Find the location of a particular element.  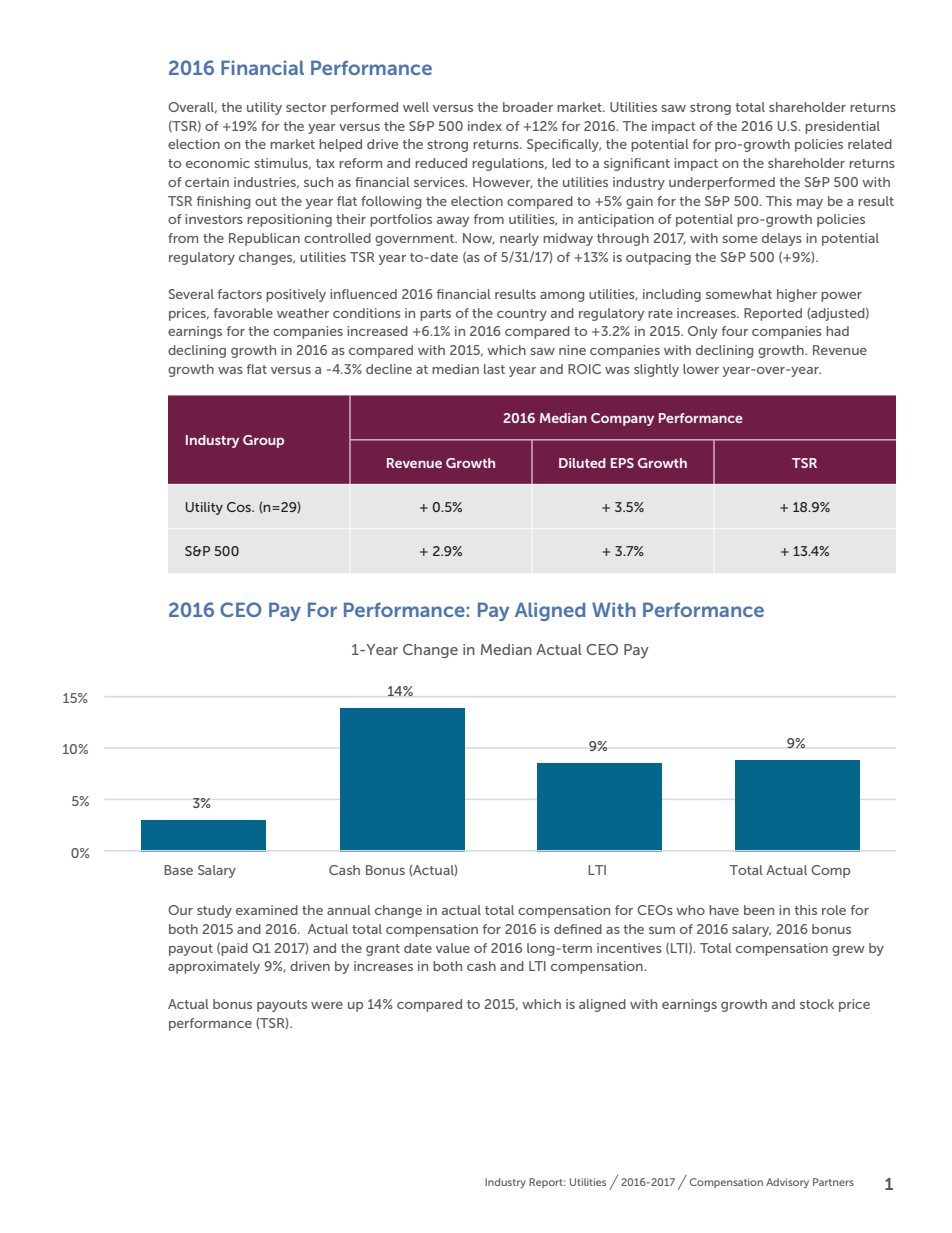

regulations is located at coordinates (509, 164).
